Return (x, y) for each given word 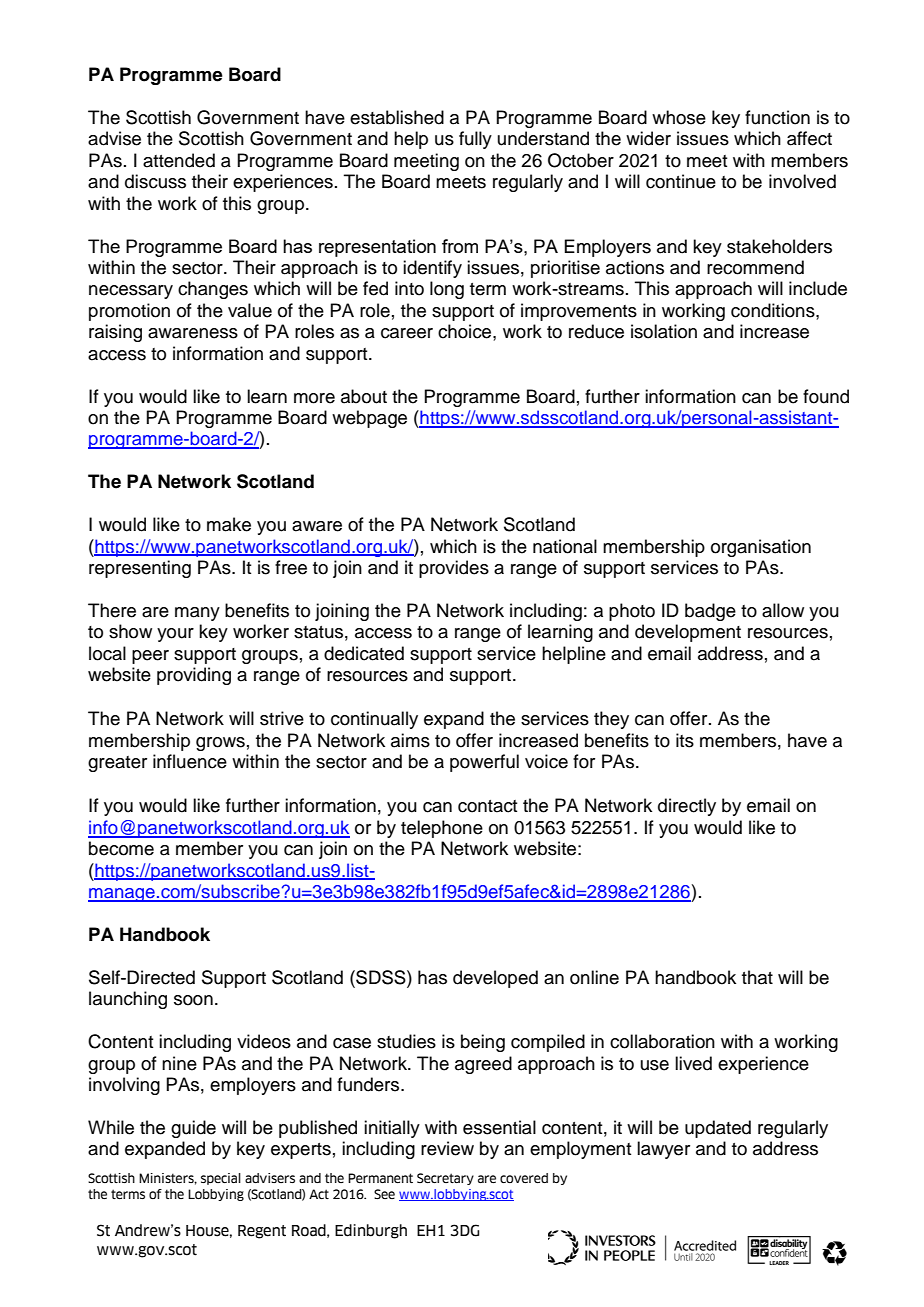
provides (454, 569)
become (121, 848)
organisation (761, 548)
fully (475, 140)
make (229, 524)
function (777, 117)
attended (179, 160)
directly (687, 807)
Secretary (445, 1179)
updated (718, 1129)
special (221, 1179)
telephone (442, 829)
